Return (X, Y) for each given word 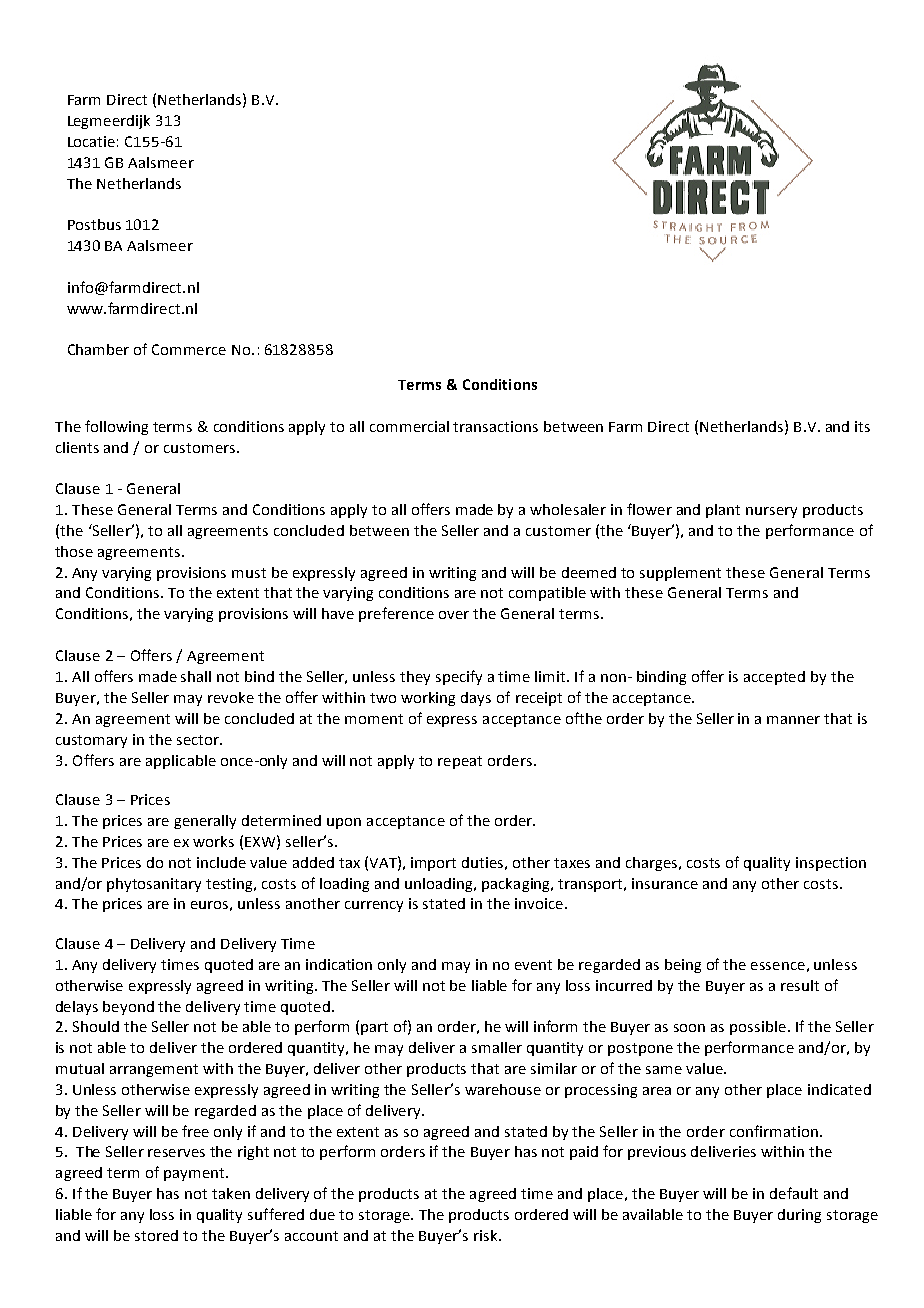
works (213, 841)
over (454, 615)
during (799, 1216)
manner (793, 720)
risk (487, 1235)
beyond (128, 1008)
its (862, 426)
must (249, 573)
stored (156, 1235)
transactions (495, 426)
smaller (497, 1047)
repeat (460, 762)
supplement (680, 574)
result (800, 985)
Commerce (189, 349)
